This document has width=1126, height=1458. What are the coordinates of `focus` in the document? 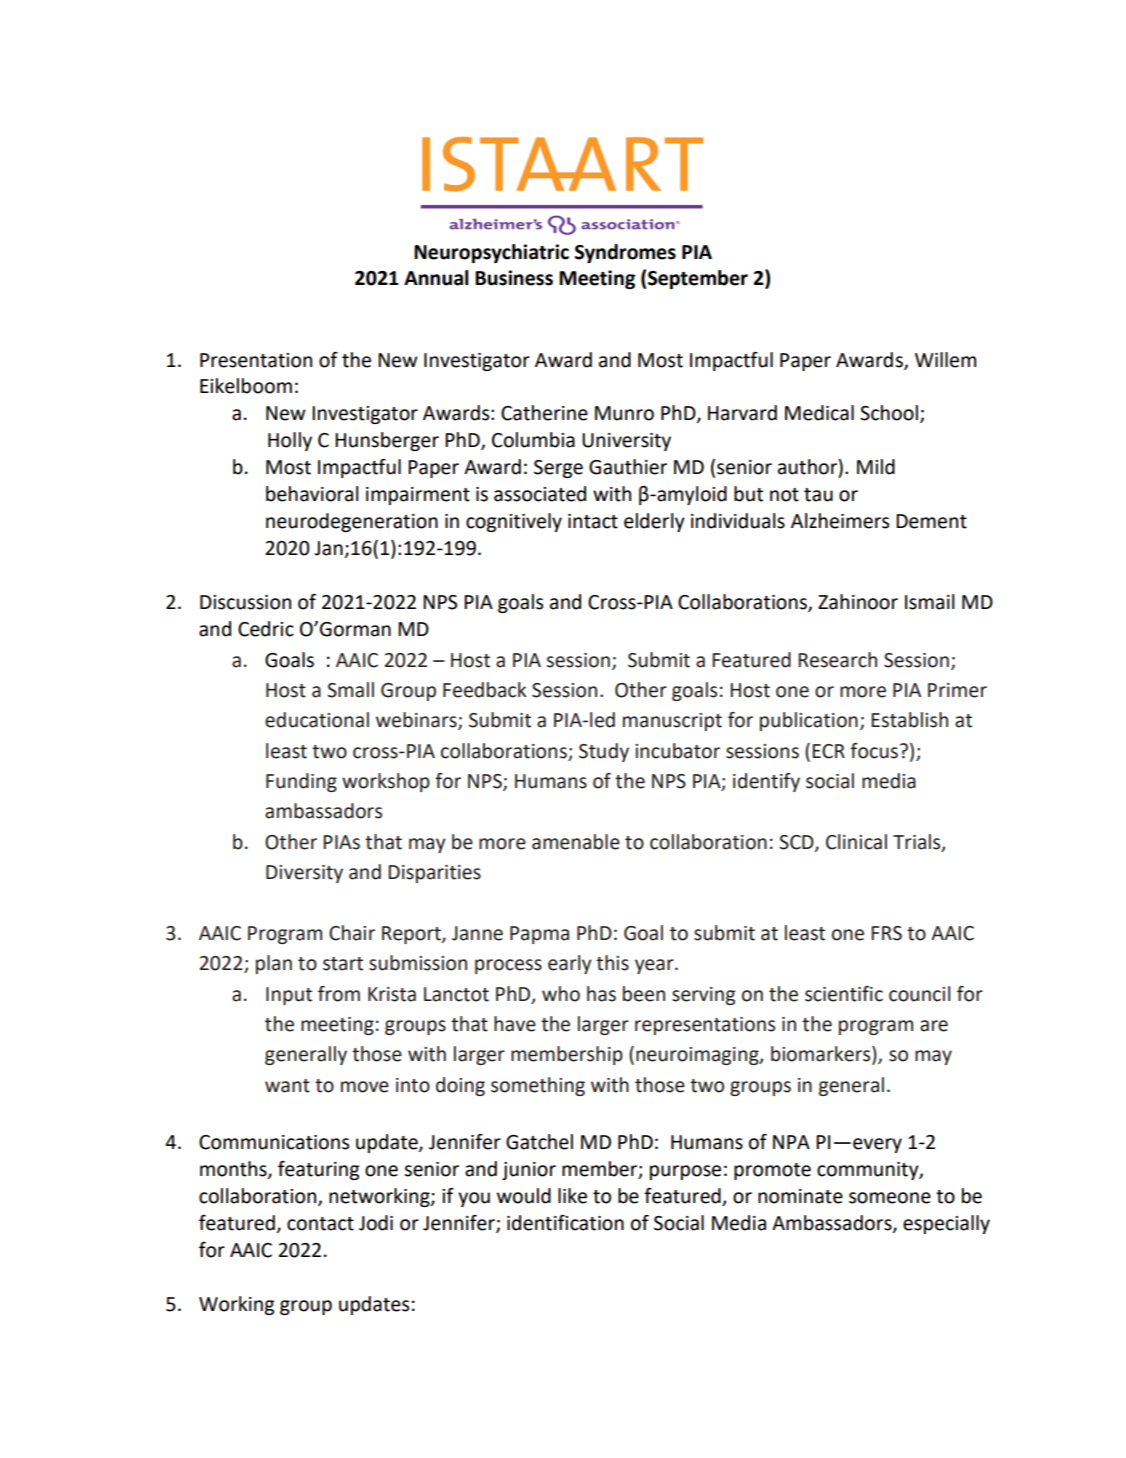 It's located at (874, 751).
